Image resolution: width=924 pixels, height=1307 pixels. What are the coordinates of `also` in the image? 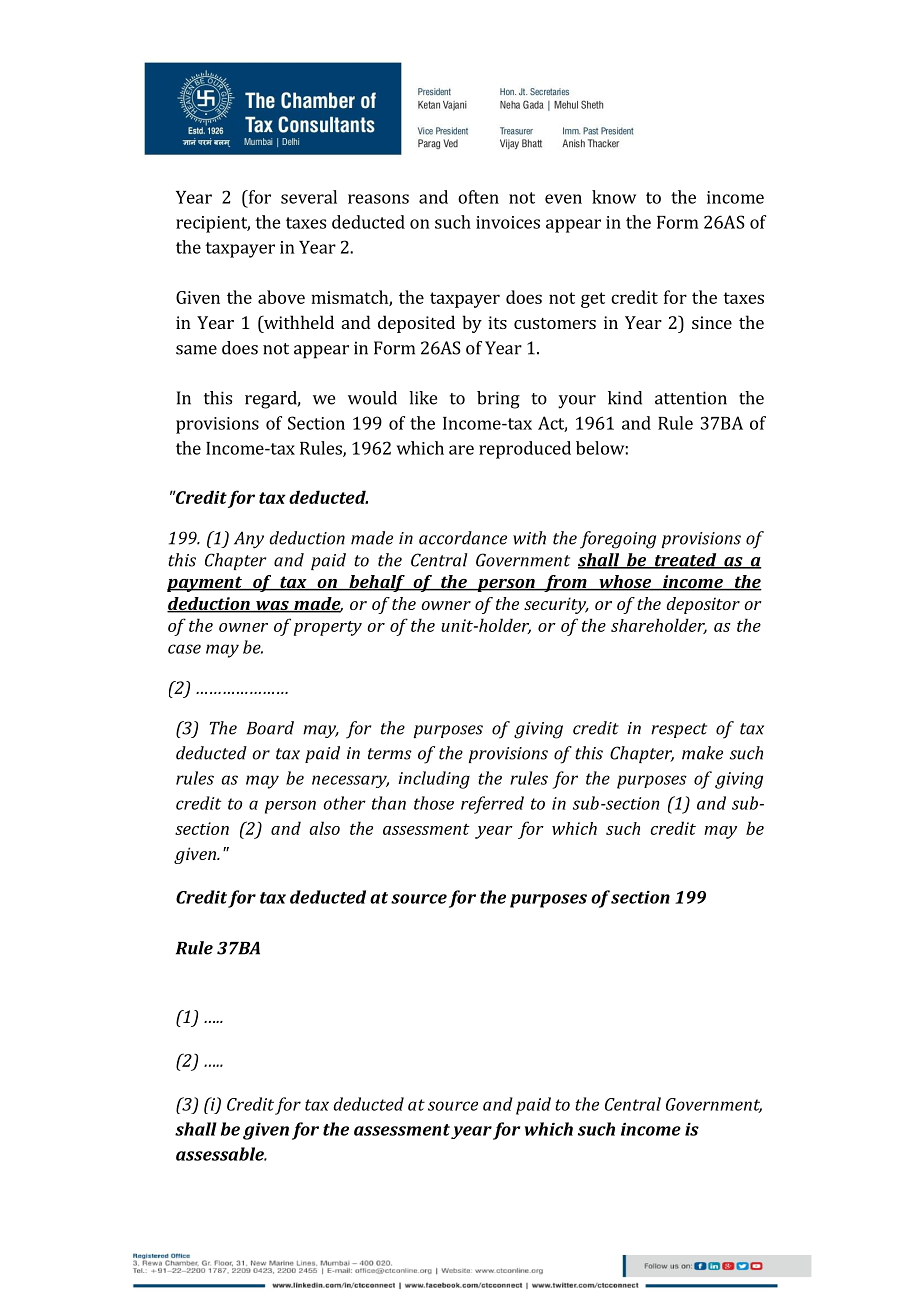 It's located at (325, 828).
